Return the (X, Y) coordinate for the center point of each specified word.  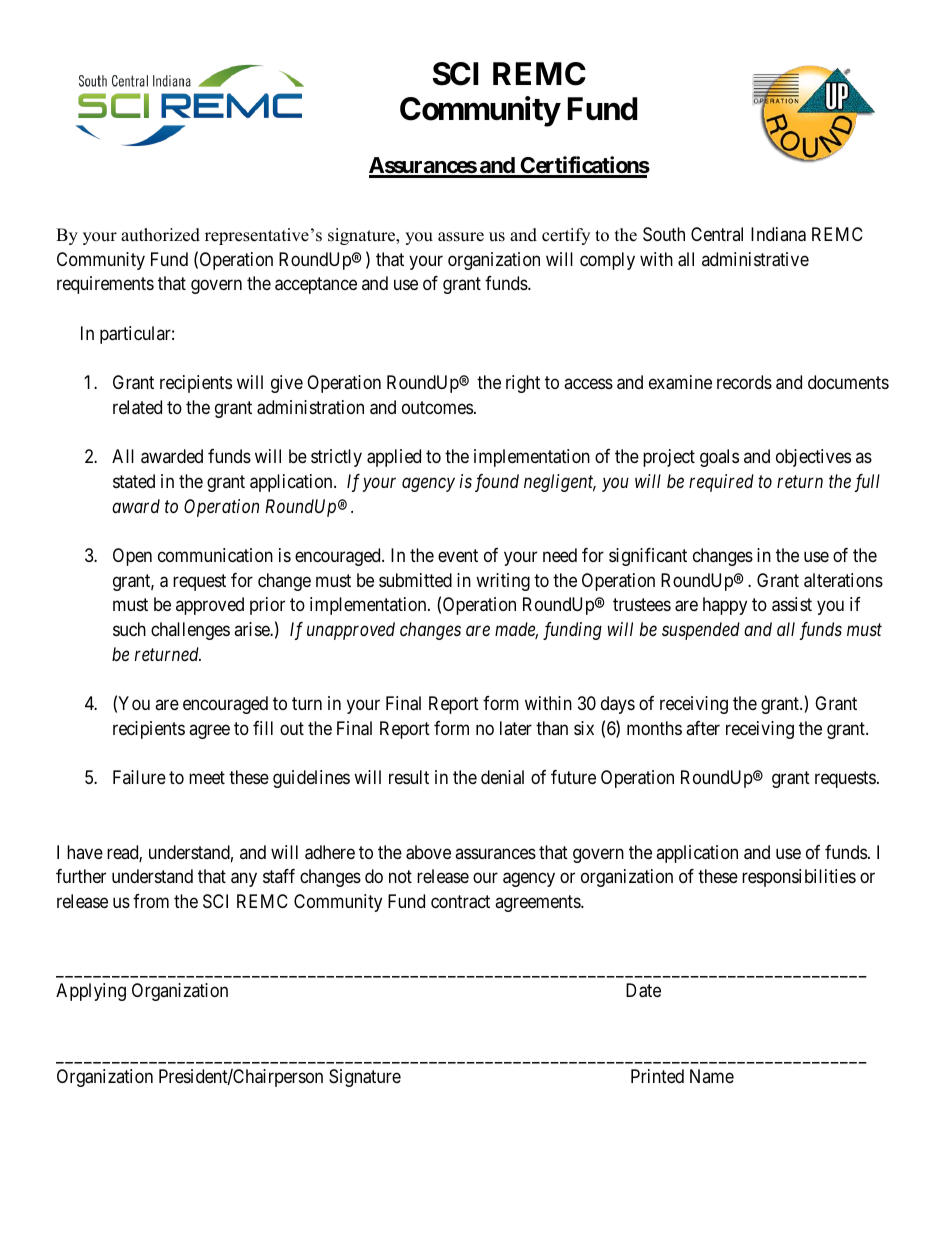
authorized (160, 235)
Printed (657, 1076)
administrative (755, 259)
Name (712, 1076)
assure (461, 237)
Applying (91, 992)
